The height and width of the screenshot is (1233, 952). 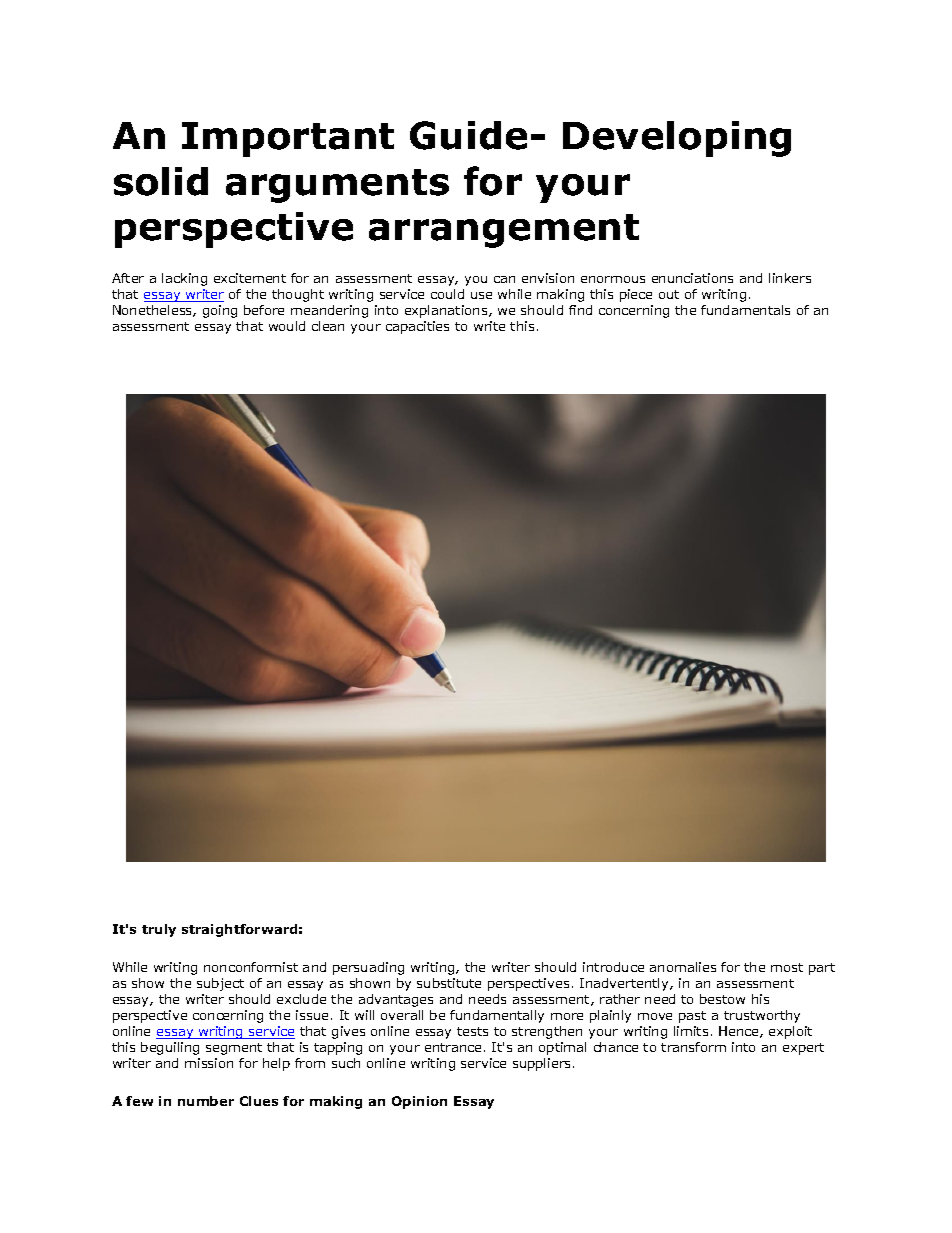 What do you see at coordinates (693, 1047) in the screenshot?
I see `transform` at bounding box center [693, 1047].
